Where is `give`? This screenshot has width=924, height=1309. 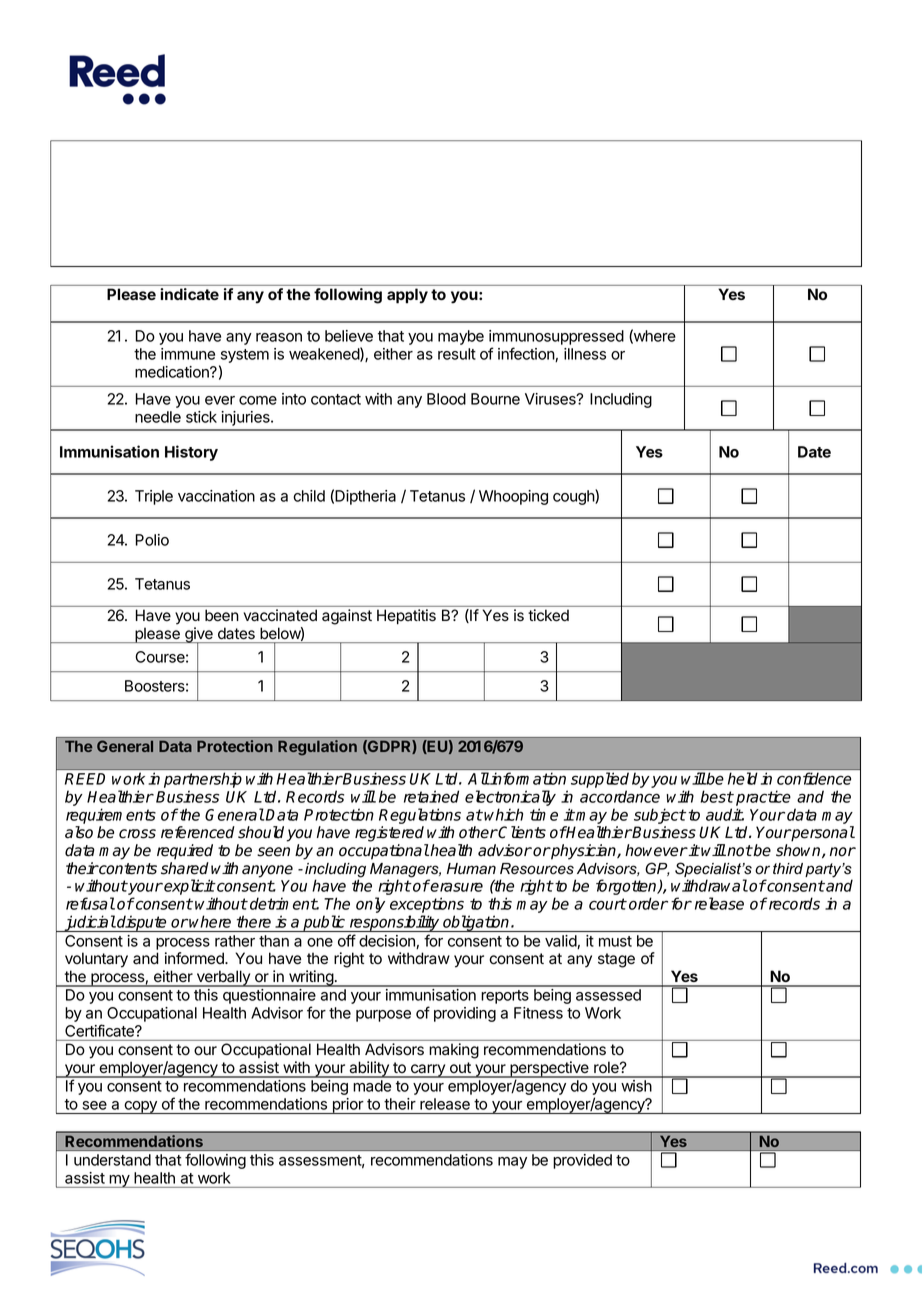
give is located at coordinates (199, 636).
